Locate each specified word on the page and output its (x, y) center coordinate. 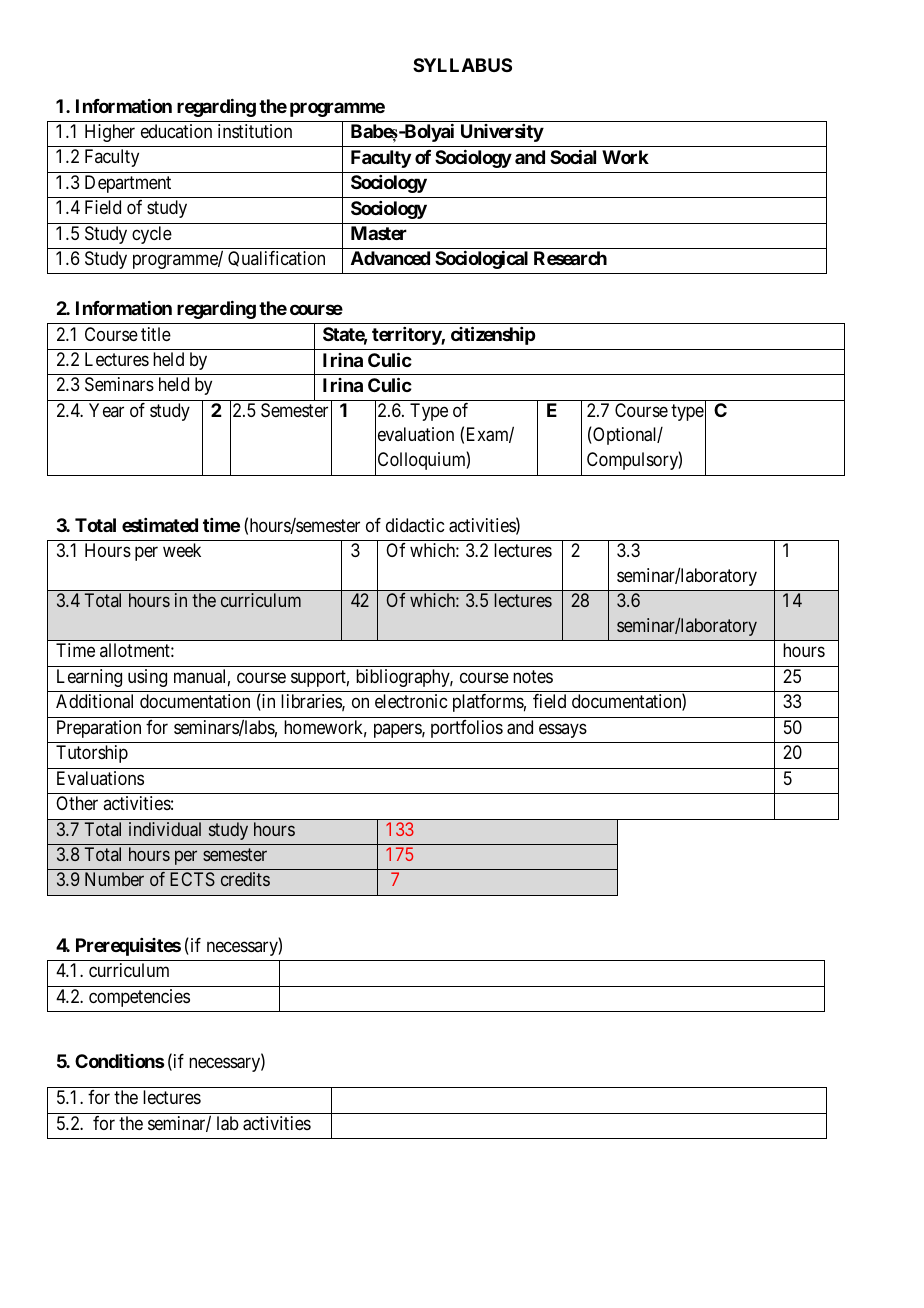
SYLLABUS (462, 65)
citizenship (493, 335)
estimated (160, 525)
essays (563, 730)
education (176, 131)
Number (114, 879)
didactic (415, 525)
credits (245, 879)
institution (255, 131)
